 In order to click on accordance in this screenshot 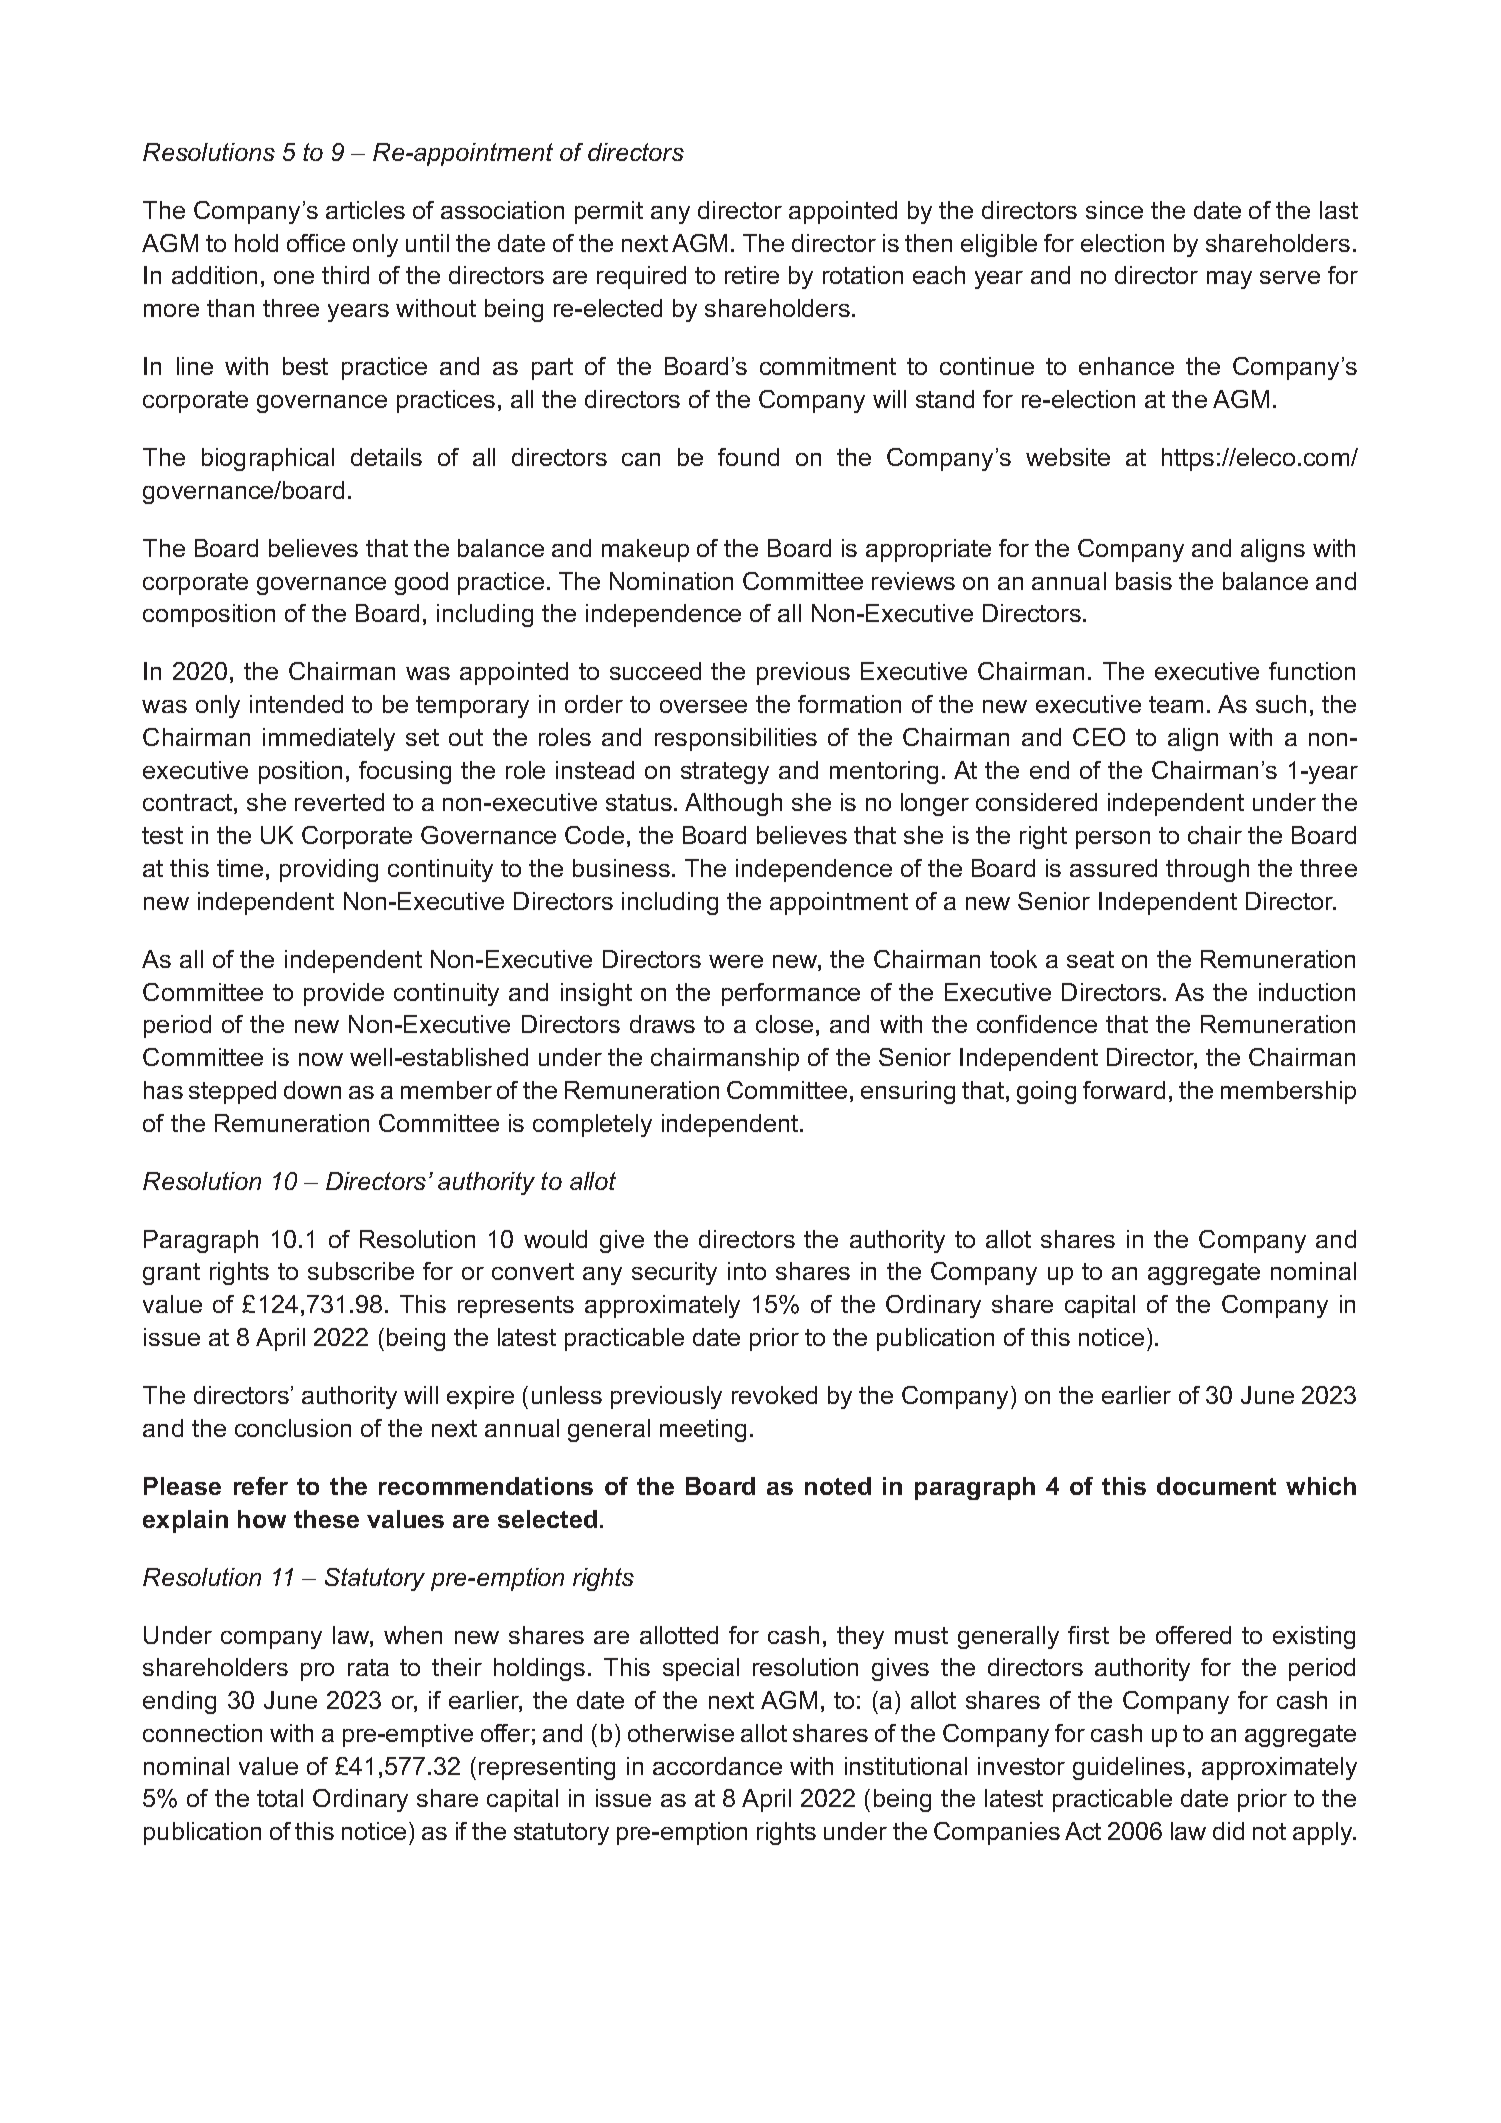, I will do `click(717, 1766)`.
